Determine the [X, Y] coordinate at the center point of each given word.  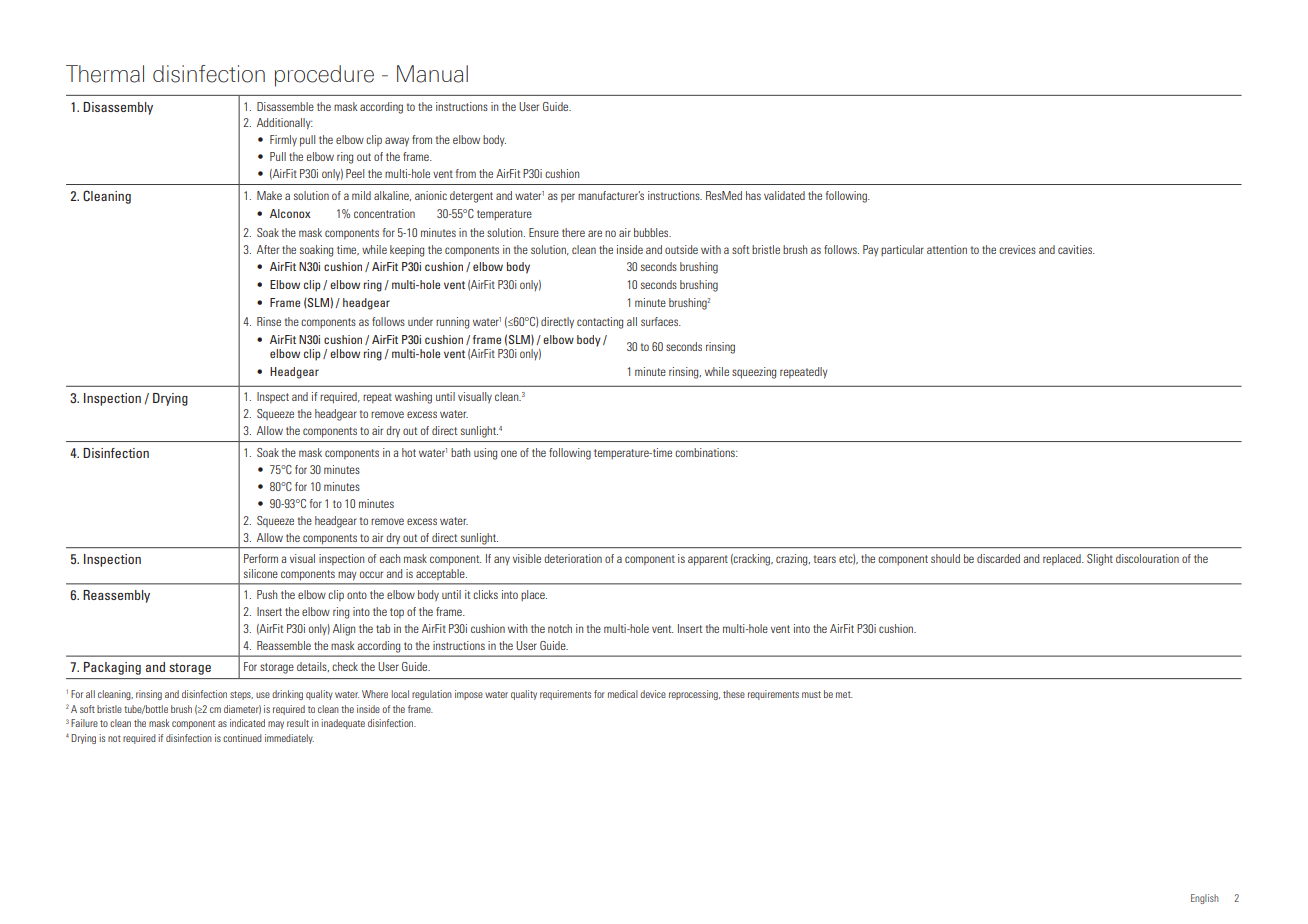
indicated [247, 723]
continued [242, 738]
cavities [1076, 249]
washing [413, 398]
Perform [261, 558]
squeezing [754, 373]
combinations [706, 452]
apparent [708, 560]
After [268, 249]
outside [681, 249]
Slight [1100, 560]
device [653, 694]
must [811, 694]
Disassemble [285, 106]
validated [784, 195]
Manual [432, 74]
